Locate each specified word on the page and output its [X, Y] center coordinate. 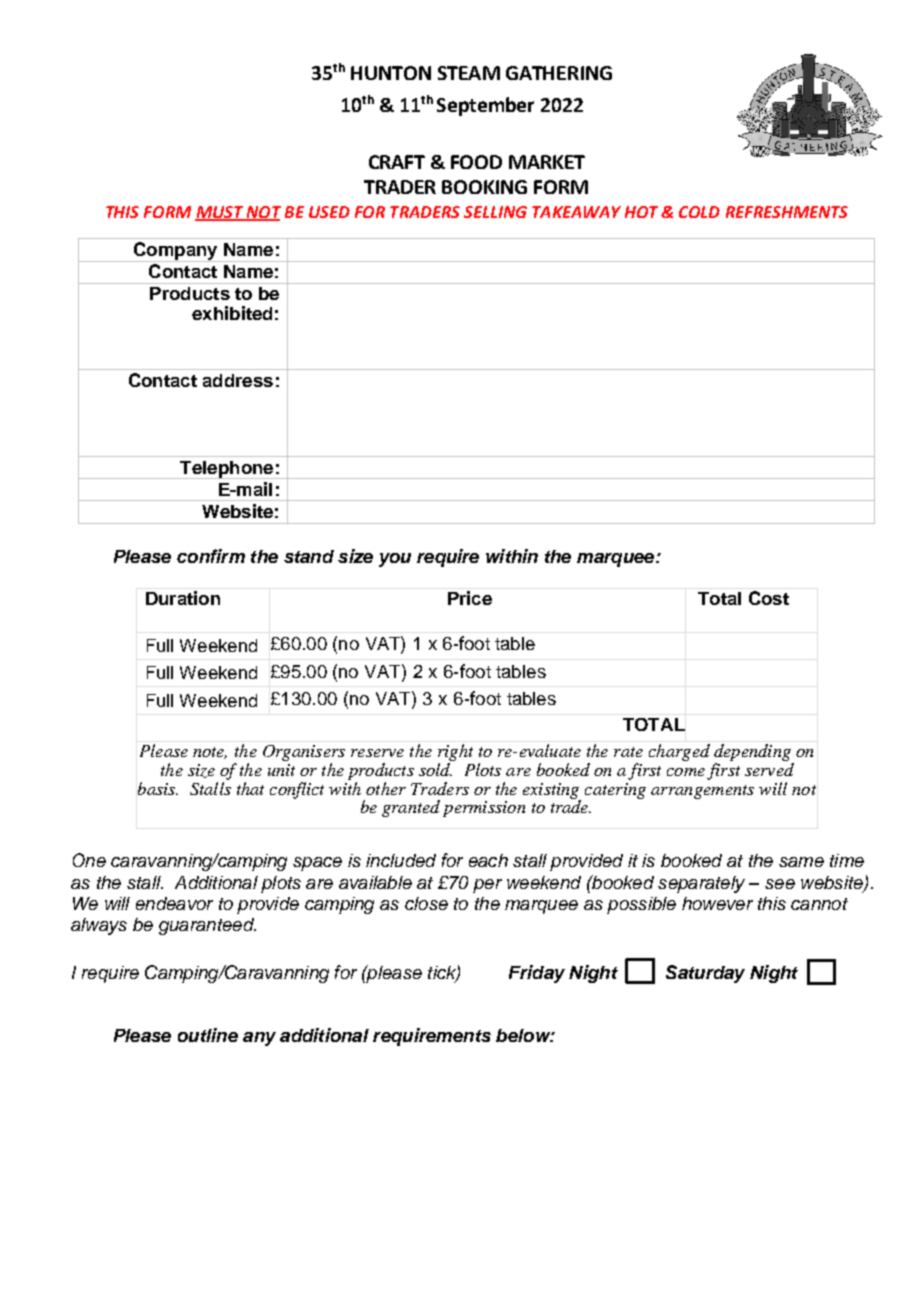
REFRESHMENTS [787, 212]
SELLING [495, 212]
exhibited [232, 313]
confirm [211, 556]
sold [435, 769]
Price [470, 598]
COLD [699, 212]
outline [208, 1035]
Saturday [705, 974]
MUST [220, 213]
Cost [769, 598]
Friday [537, 974]
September [485, 106]
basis [158, 788]
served [769, 769]
